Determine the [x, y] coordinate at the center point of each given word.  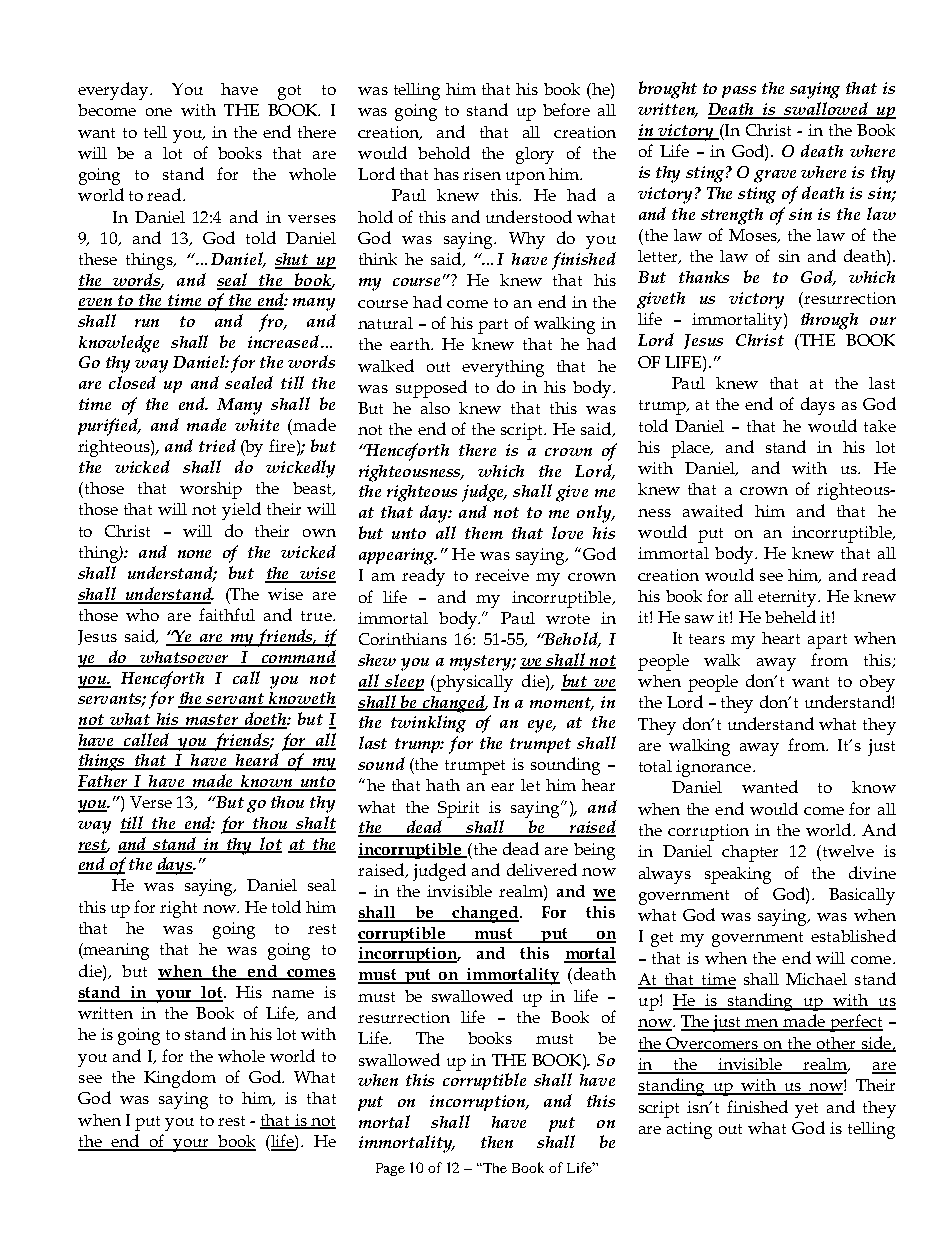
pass [739, 92]
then [497, 1142]
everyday [114, 91]
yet [806, 1110]
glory [535, 155]
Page [390, 1169]
